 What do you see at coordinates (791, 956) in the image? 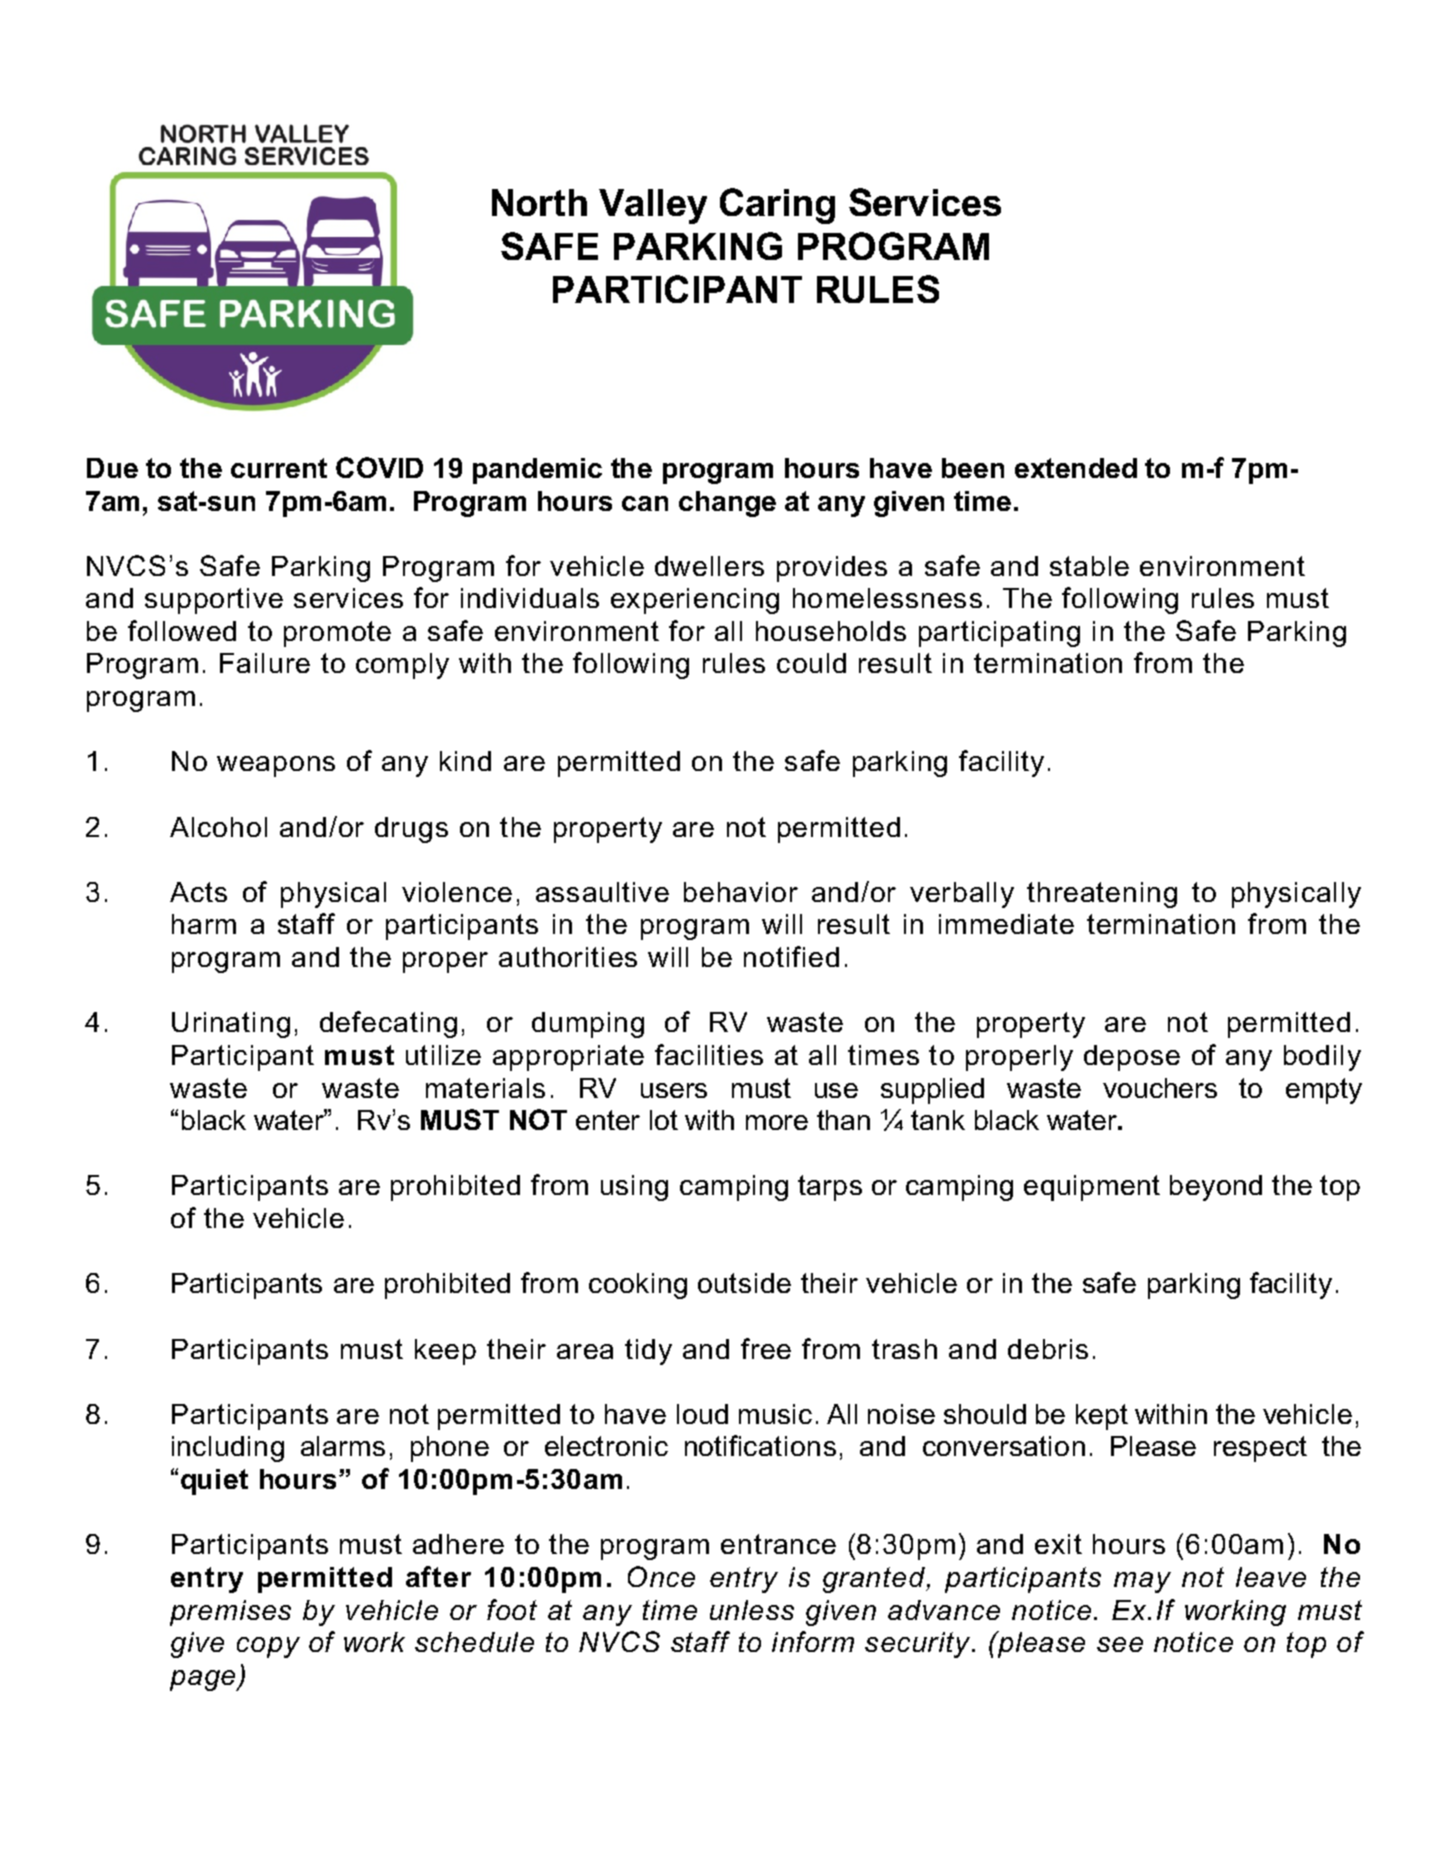
I see `notified` at bounding box center [791, 956].
